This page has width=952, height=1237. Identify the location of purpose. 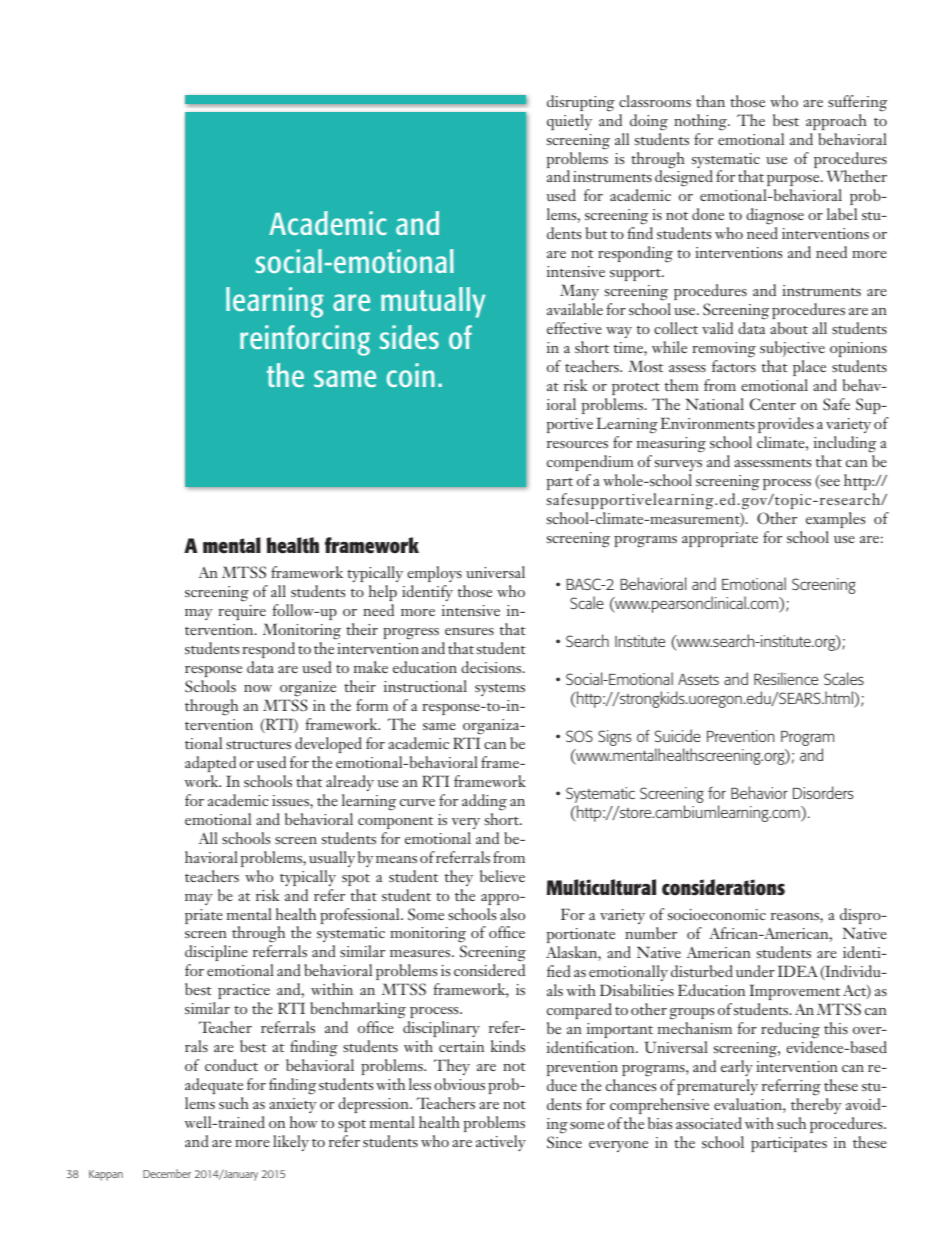
(793, 182).
